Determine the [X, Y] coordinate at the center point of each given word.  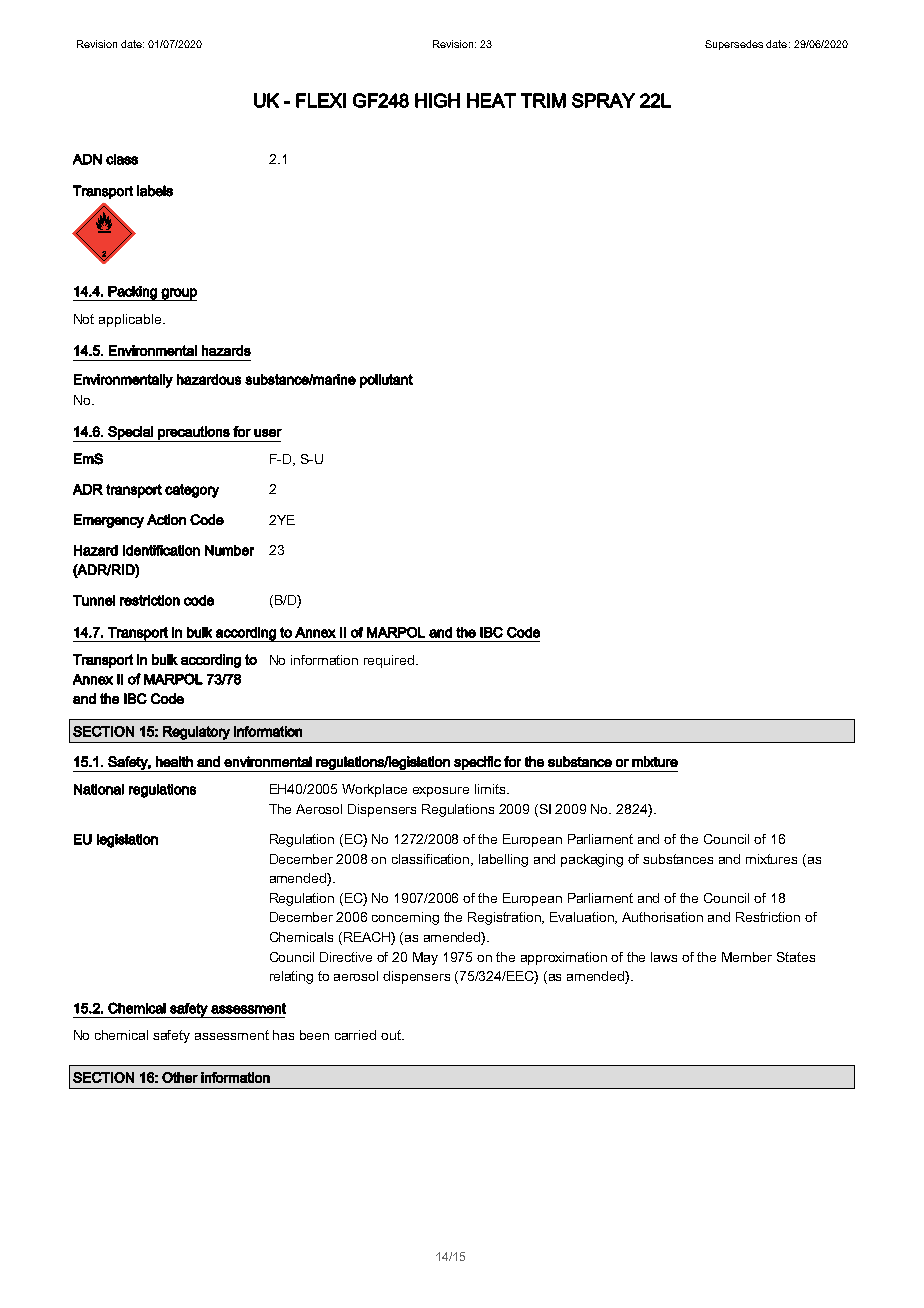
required [390, 661]
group [178, 294]
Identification [161, 550]
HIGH [437, 100]
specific [477, 764]
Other [180, 1077]
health [174, 761]
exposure [441, 792]
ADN [87, 159]
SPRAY [603, 100]
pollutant [386, 381]
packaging [592, 860]
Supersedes [734, 45]
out [392, 1035]
